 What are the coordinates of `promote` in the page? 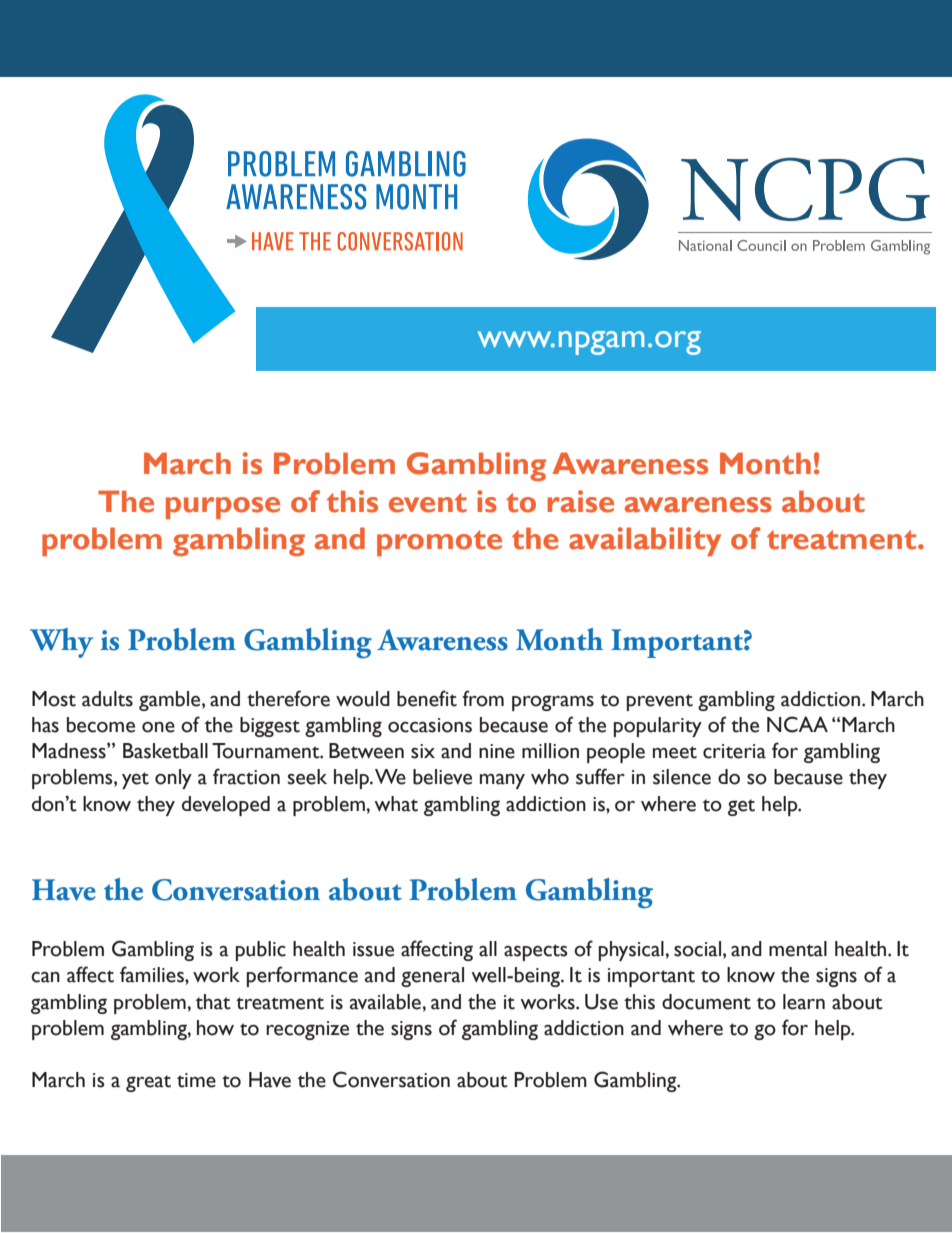 It's located at (439, 543).
